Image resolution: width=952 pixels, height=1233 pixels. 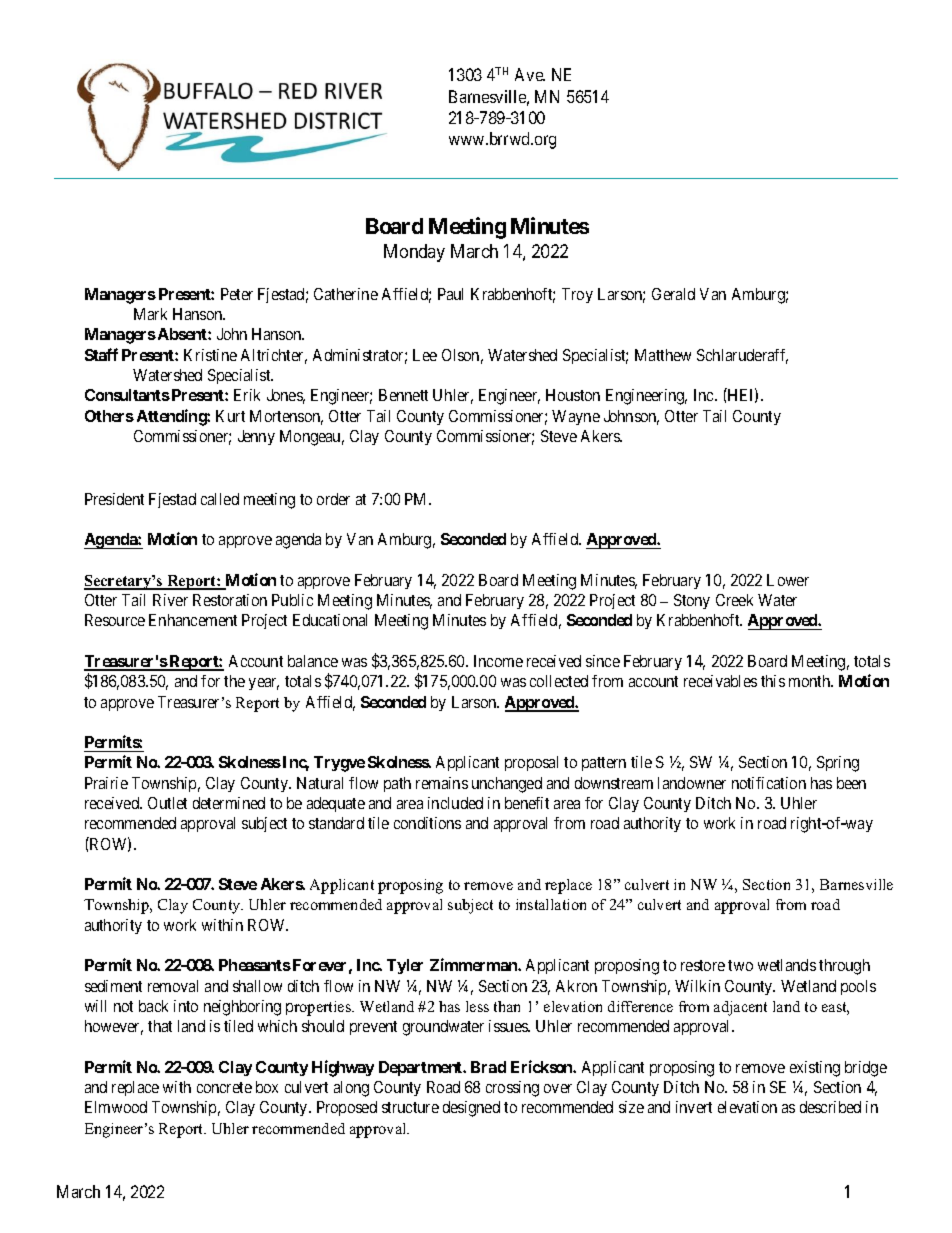 I want to click on concrete, so click(x=224, y=1087).
